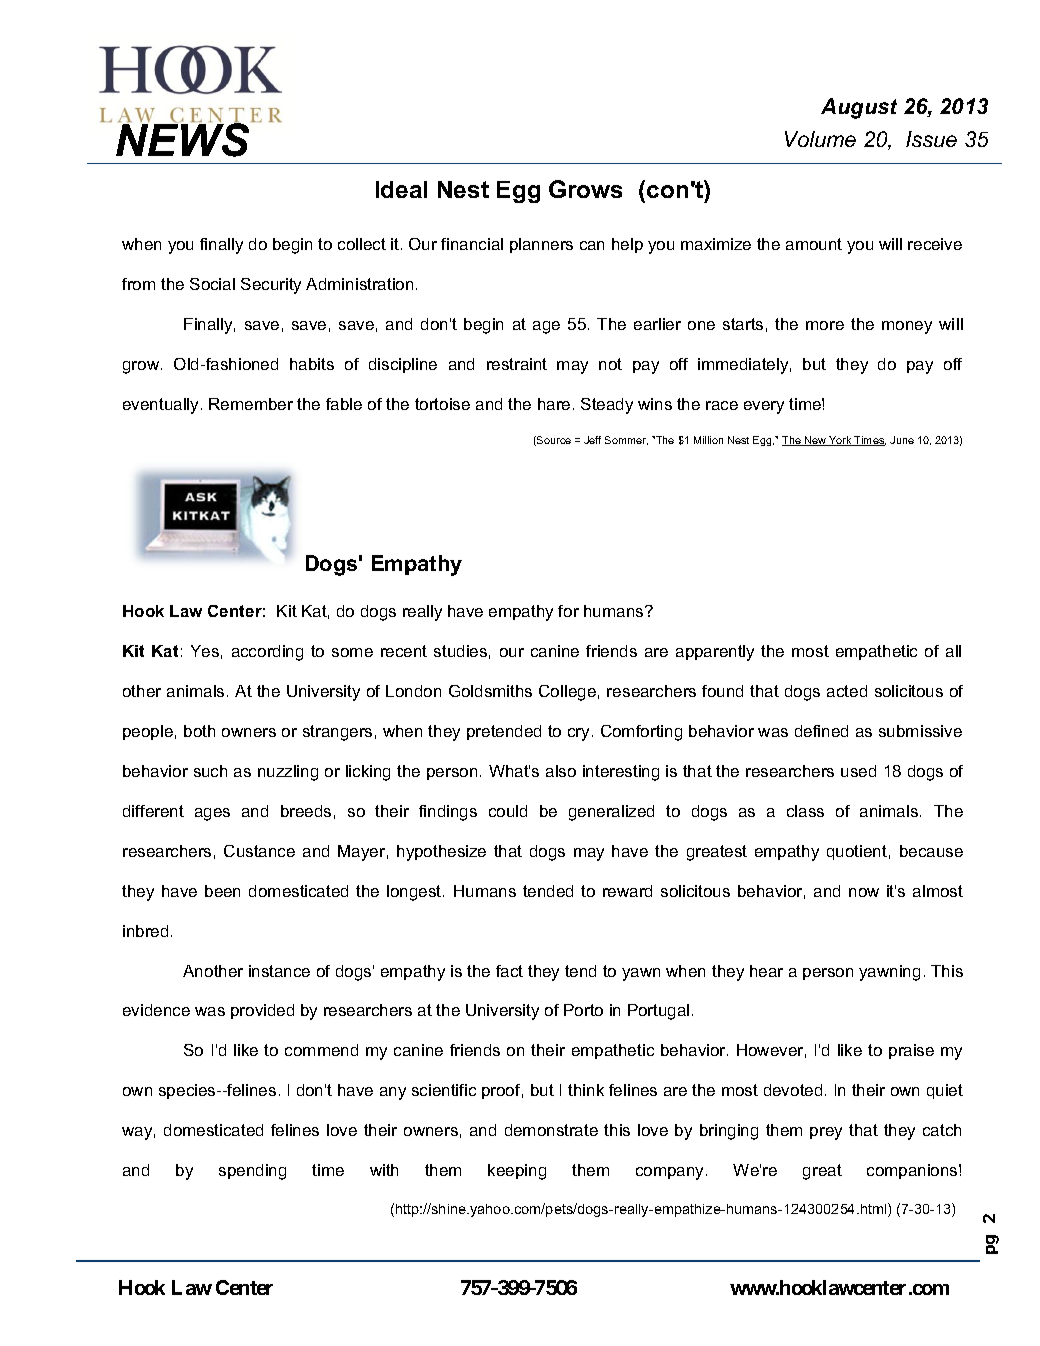 Image resolution: width=1040 pixels, height=1346 pixels. Describe the element at coordinates (252, 1172) in the document. I see `spending` at that location.
